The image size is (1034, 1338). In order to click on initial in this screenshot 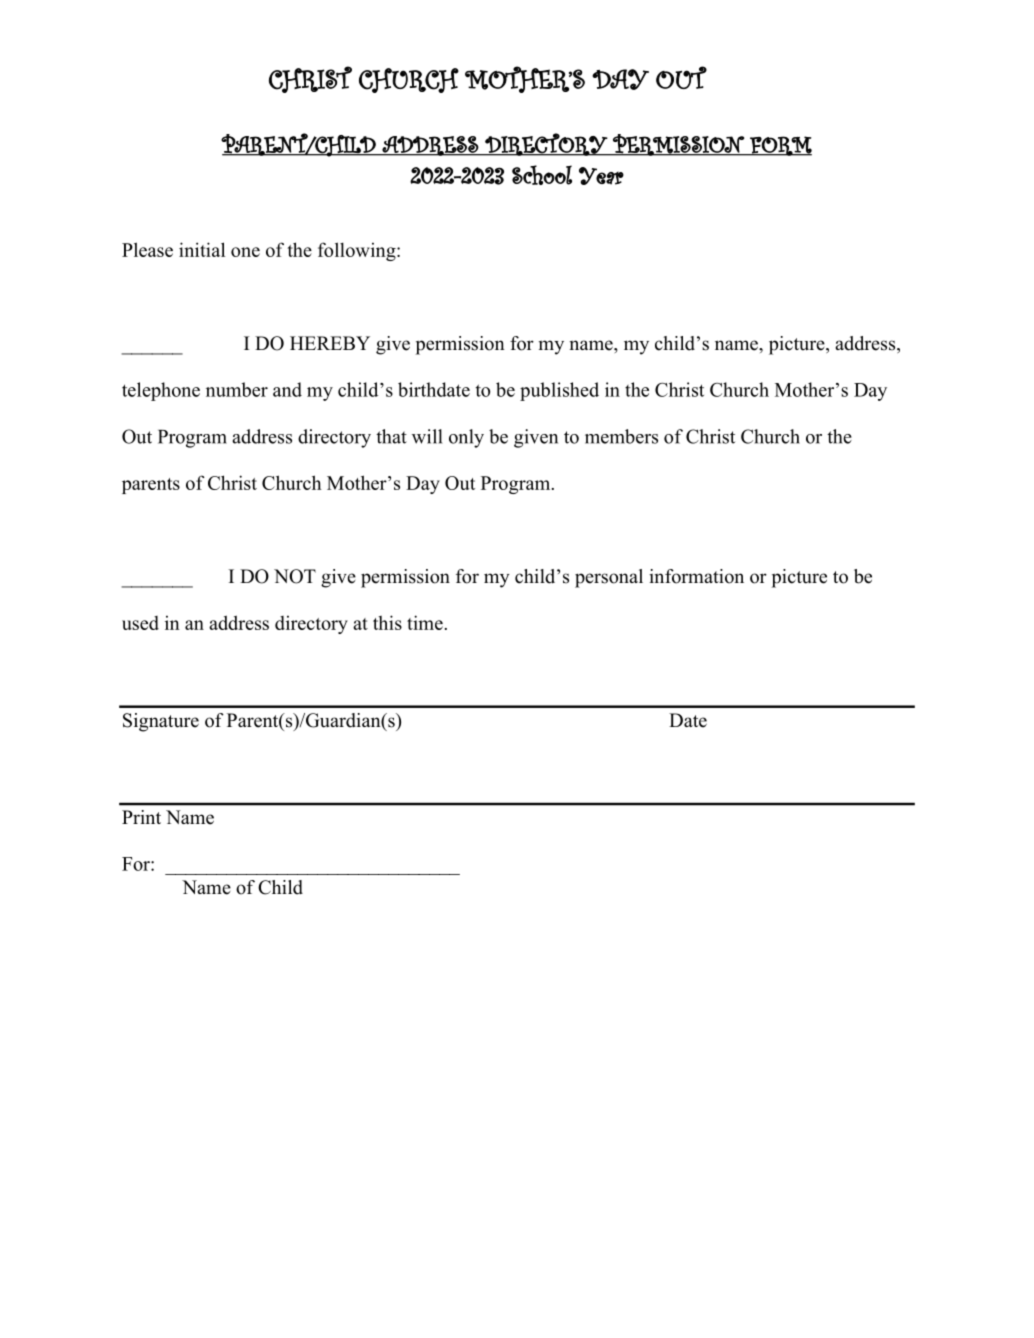, I will do `click(202, 249)`.
